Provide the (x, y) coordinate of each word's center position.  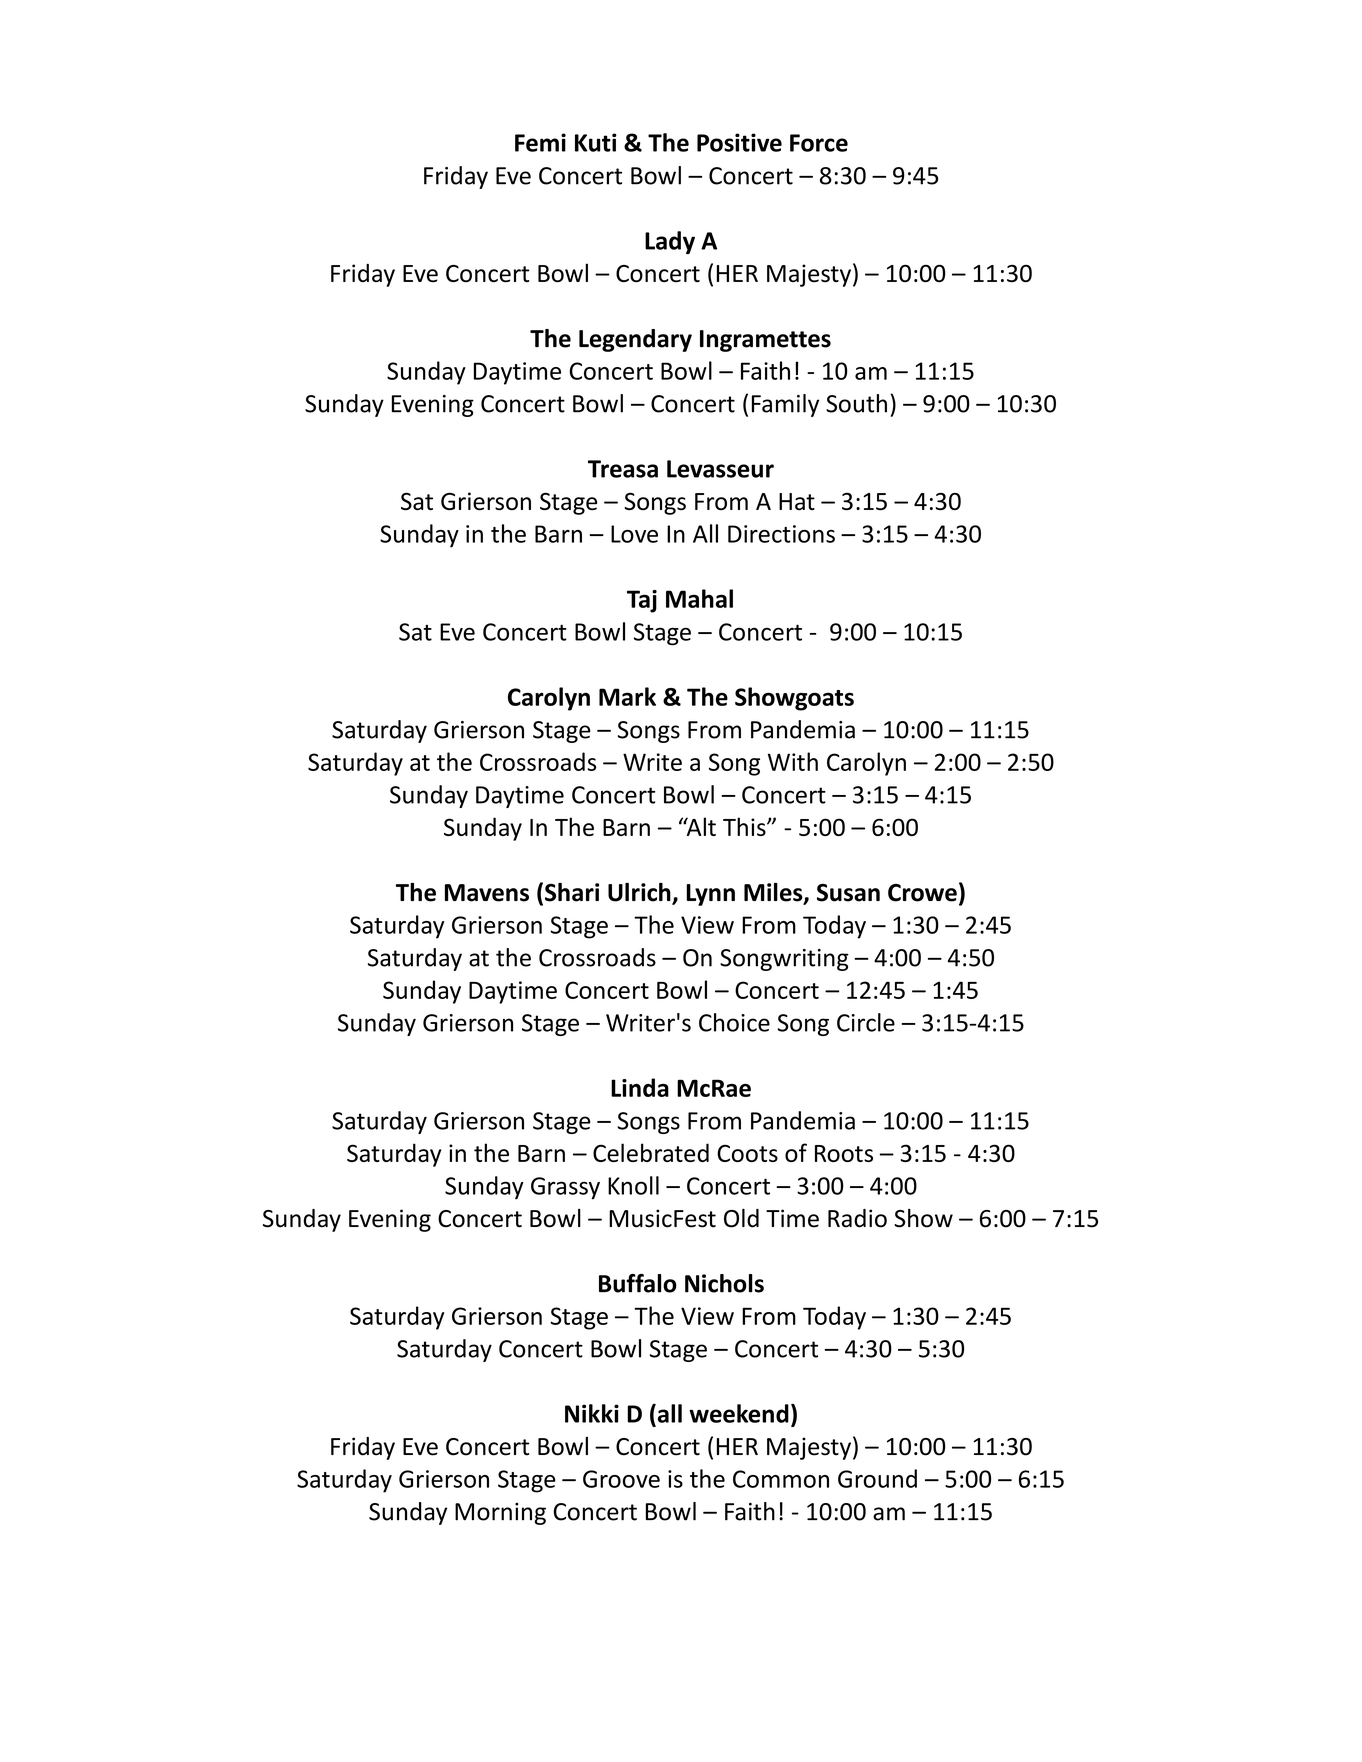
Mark (627, 696)
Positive (739, 142)
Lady (670, 242)
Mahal (699, 598)
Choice (734, 1022)
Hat (797, 501)
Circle (866, 1022)
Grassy (565, 1188)
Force (819, 143)
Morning (500, 1514)
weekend (739, 1413)
